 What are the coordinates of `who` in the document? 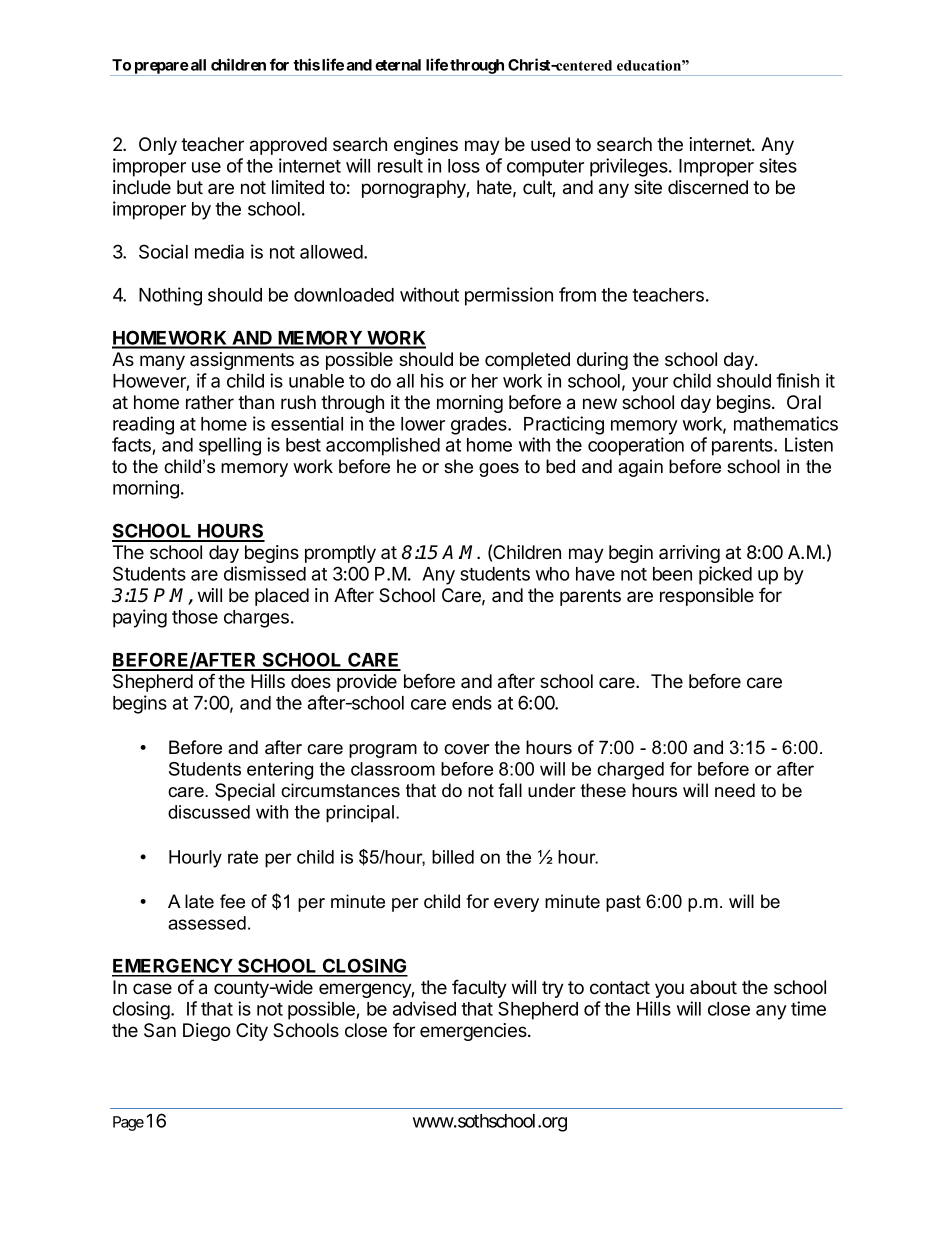 It's located at (553, 574).
